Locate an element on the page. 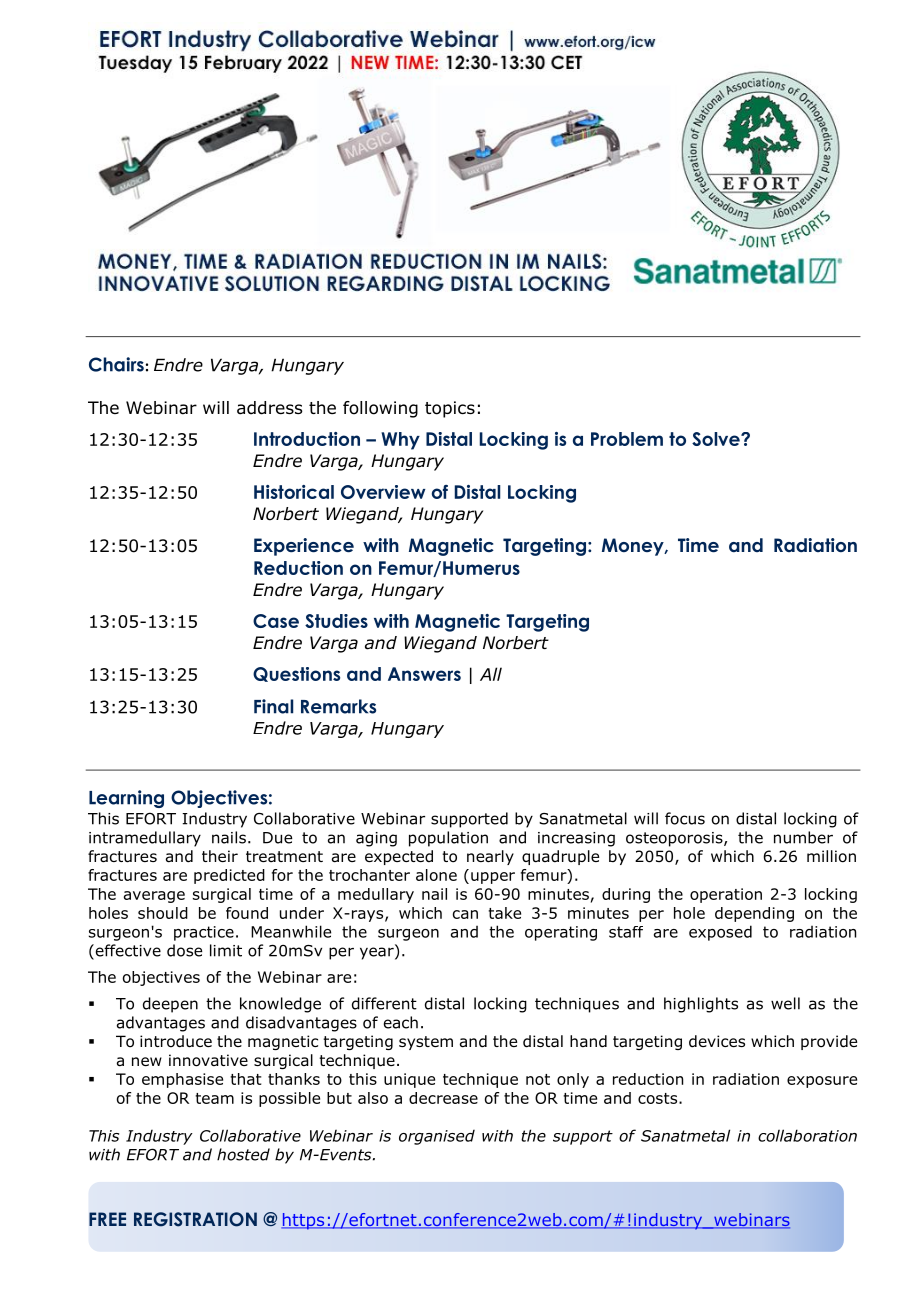  Money is located at coordinates (634, 547).
